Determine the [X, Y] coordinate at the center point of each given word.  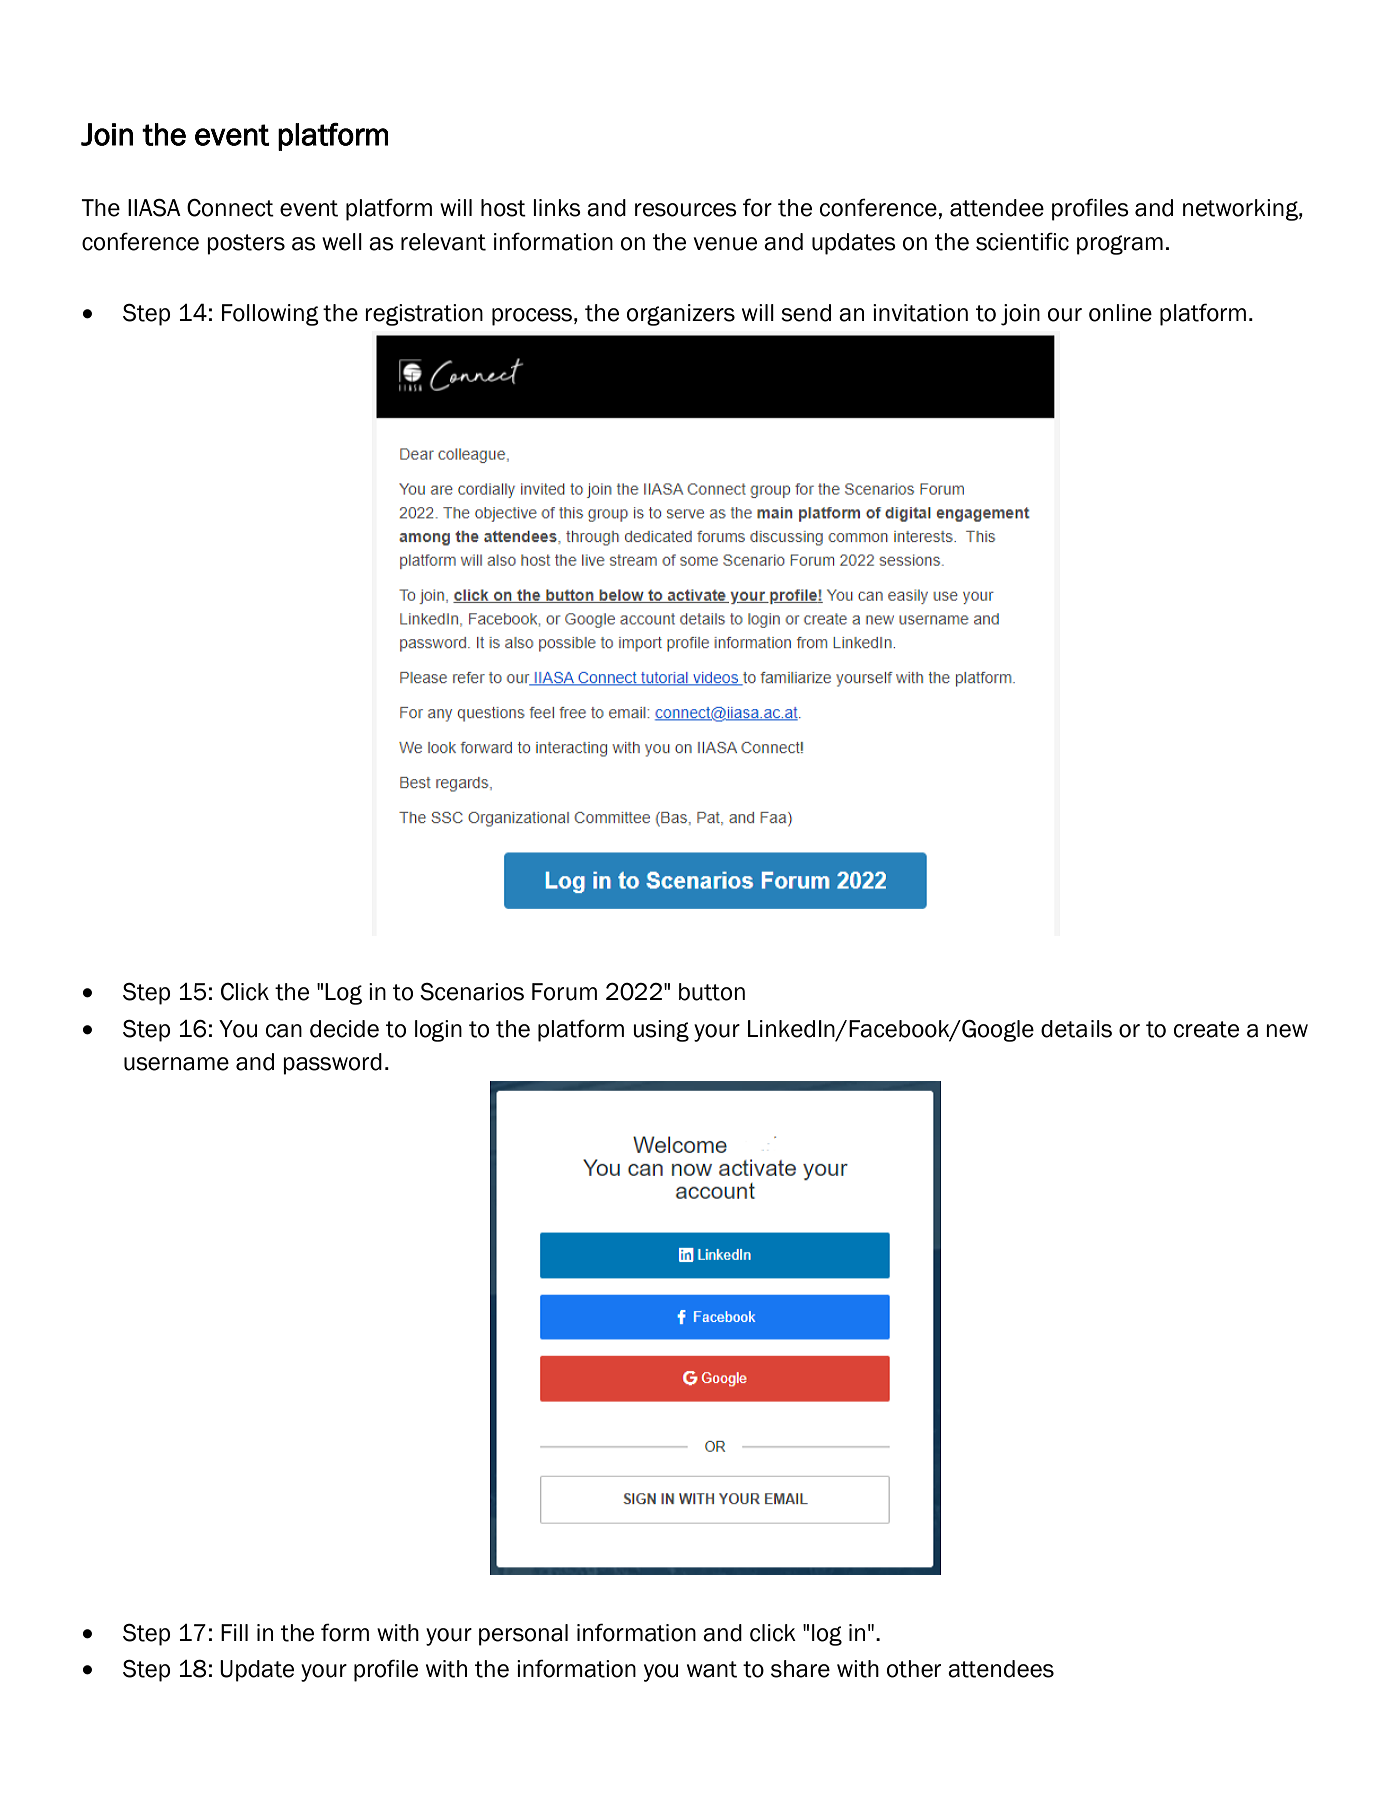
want [712, 1669]
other [914, 1669]
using [661, 1031]
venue [725, 244]
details [1076, 1029]
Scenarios [472, 992]
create [1206, 1029]
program [1120, 245]
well [342, 242]
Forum [564, 992]
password [332, 1064]
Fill [234, 1632]
